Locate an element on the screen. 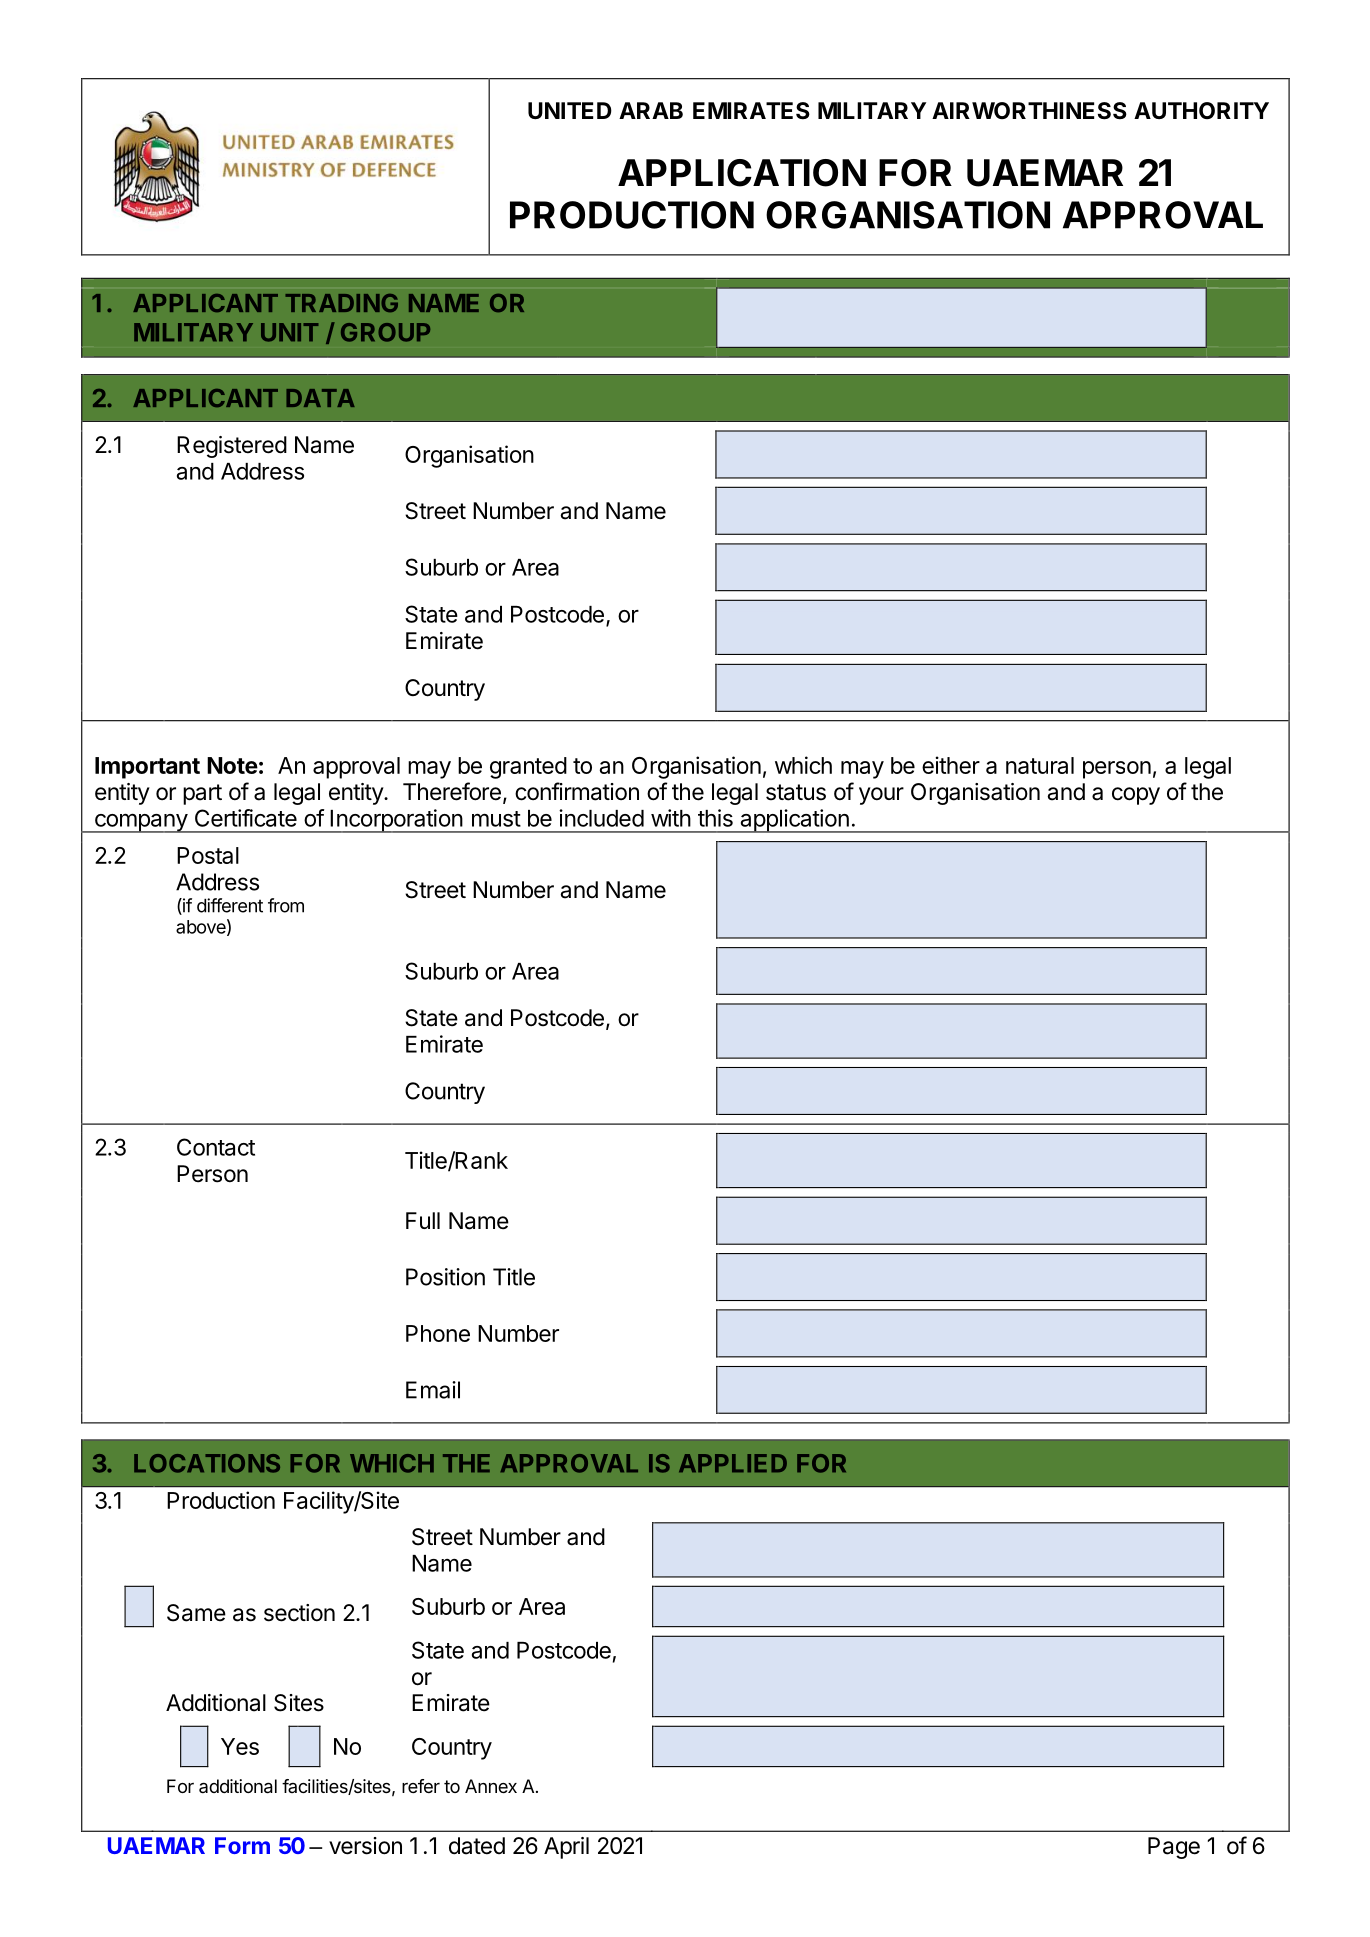 This screenshot has width=1370, height=1937. ARAB is located at coordinates (651, 110).
